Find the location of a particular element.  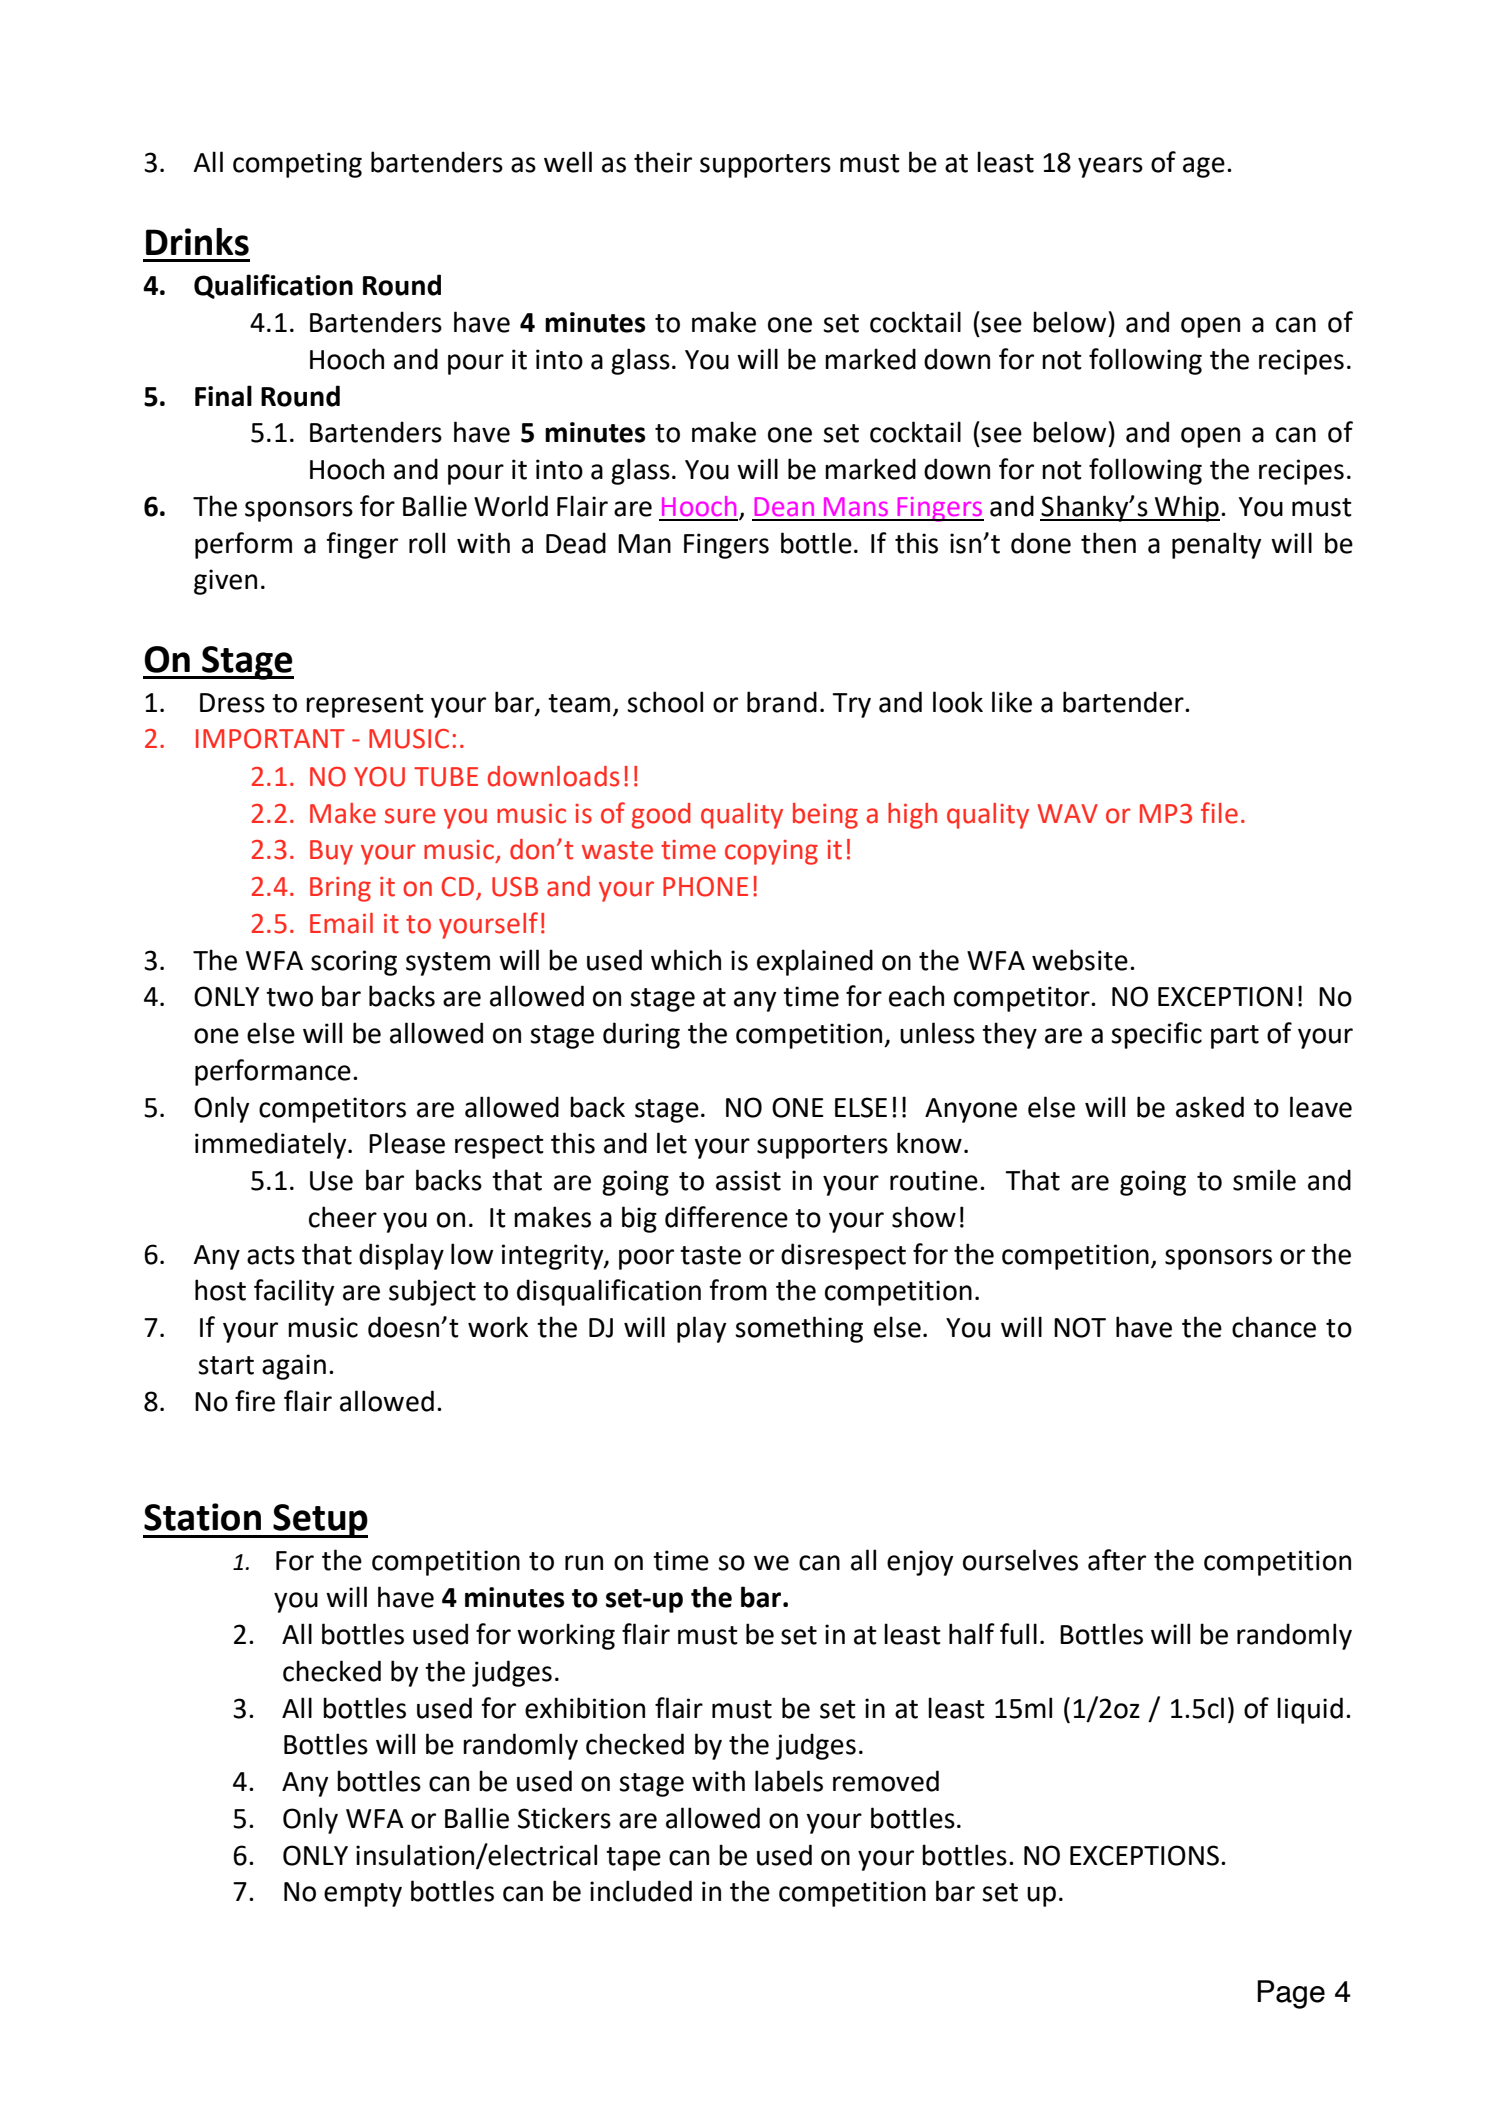

Page is located at coordinates (1291, 1994).
